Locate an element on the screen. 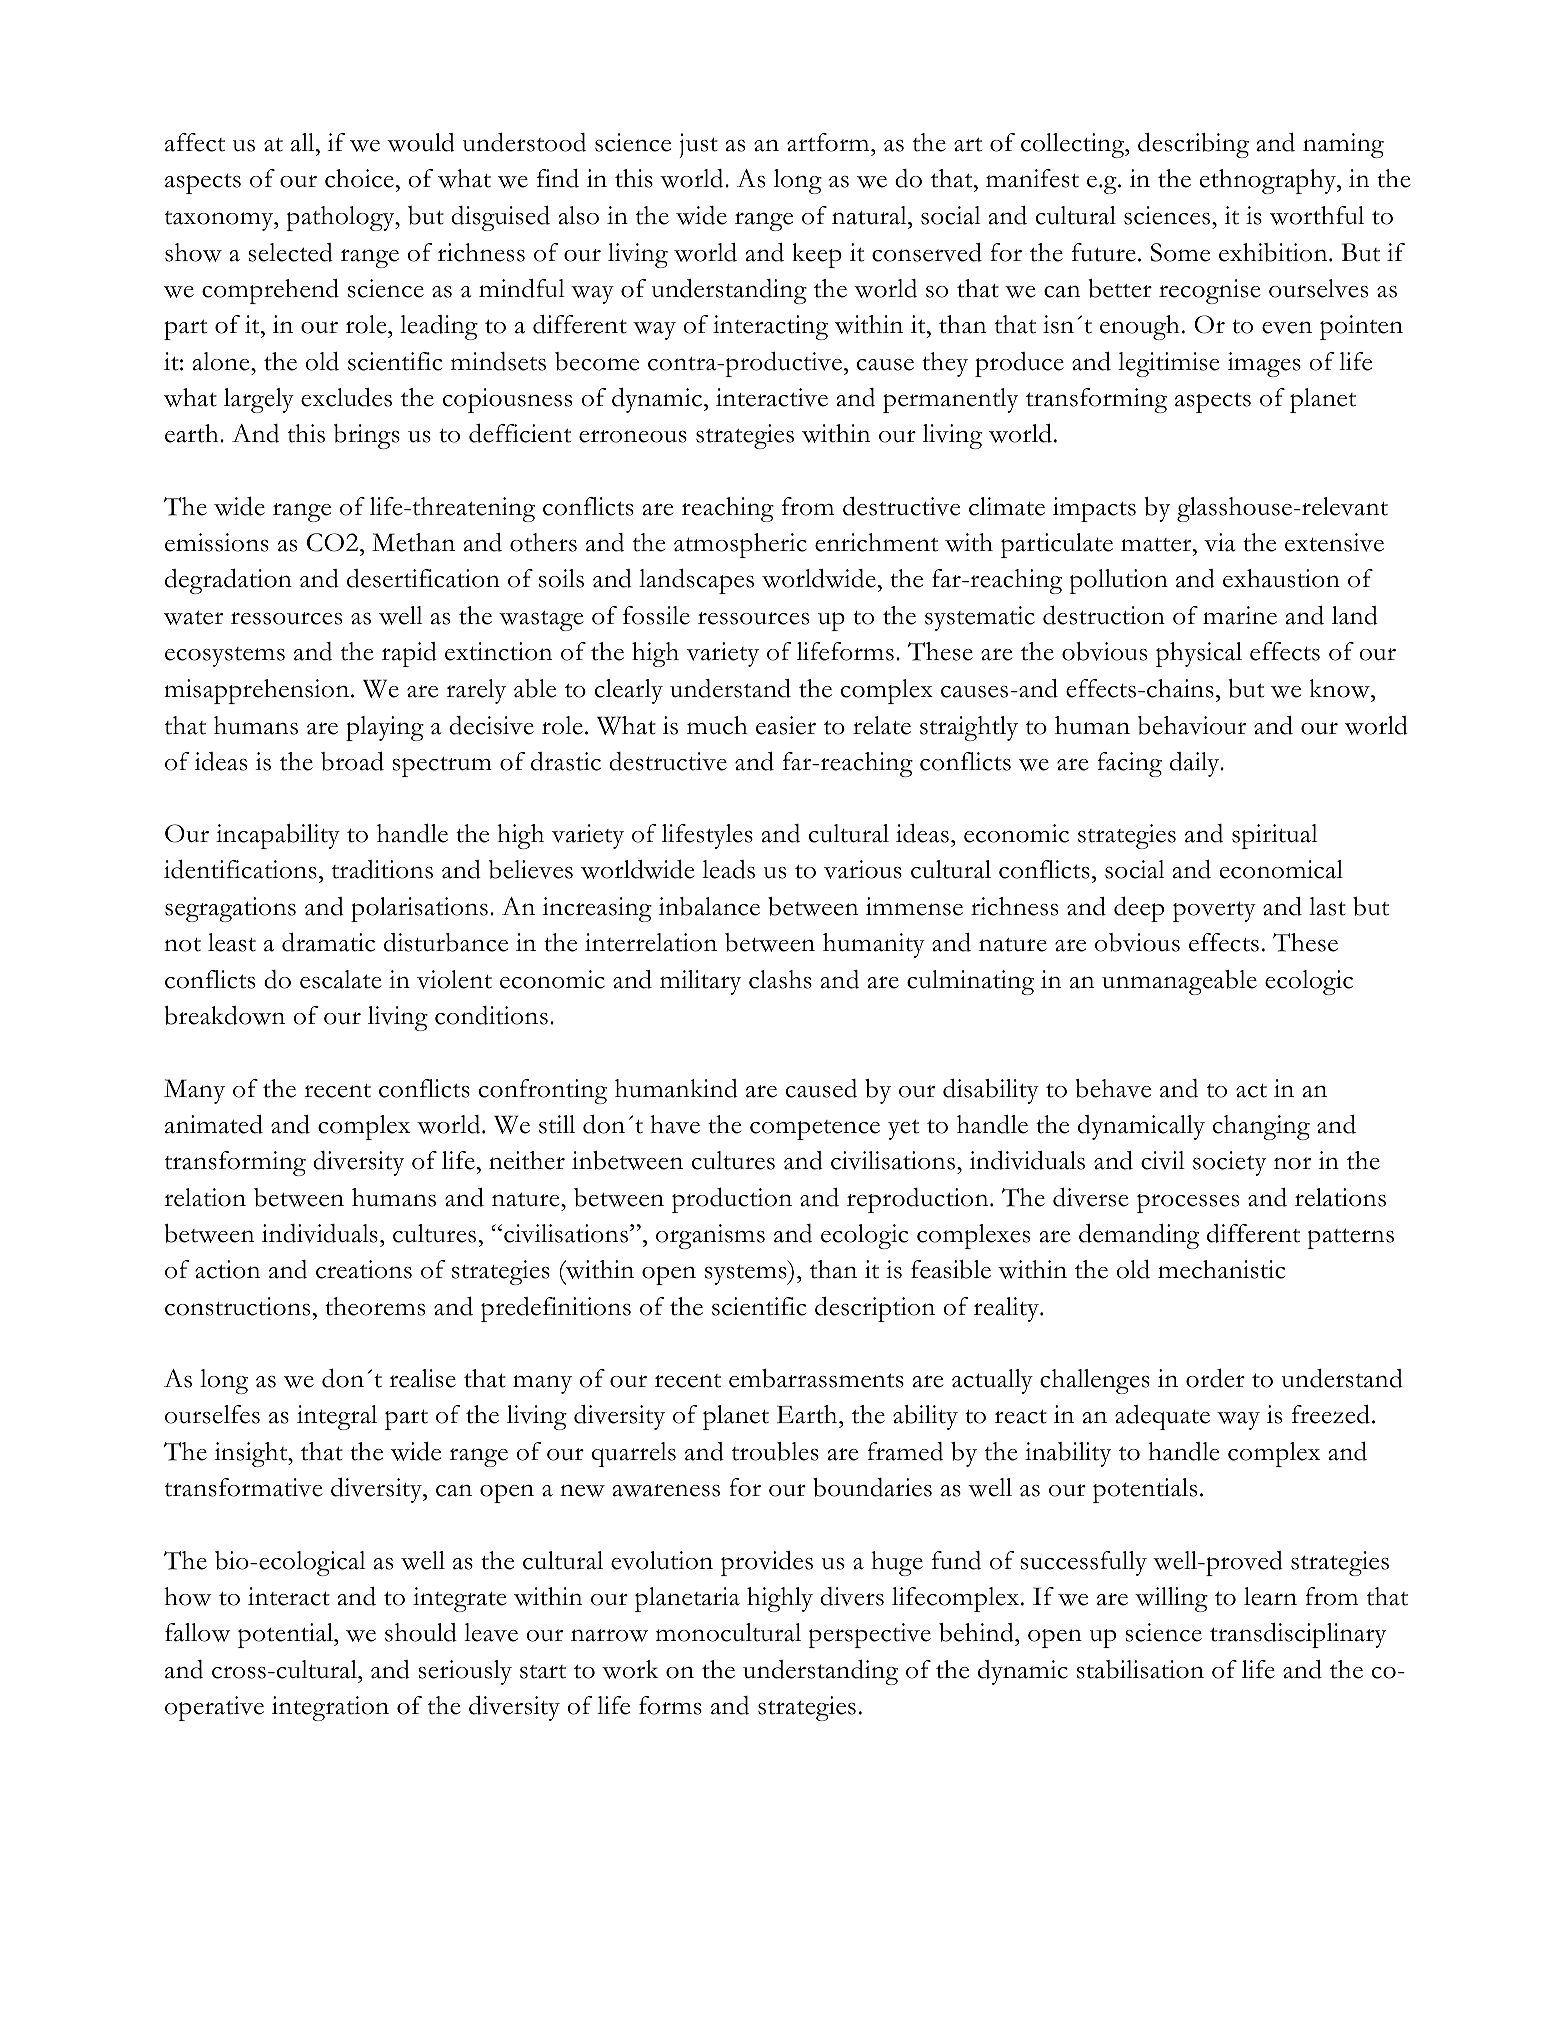 Image resolution: width=1567 pixels, height=2027 pixels. dramatic is located at coordinates (328, 942).
